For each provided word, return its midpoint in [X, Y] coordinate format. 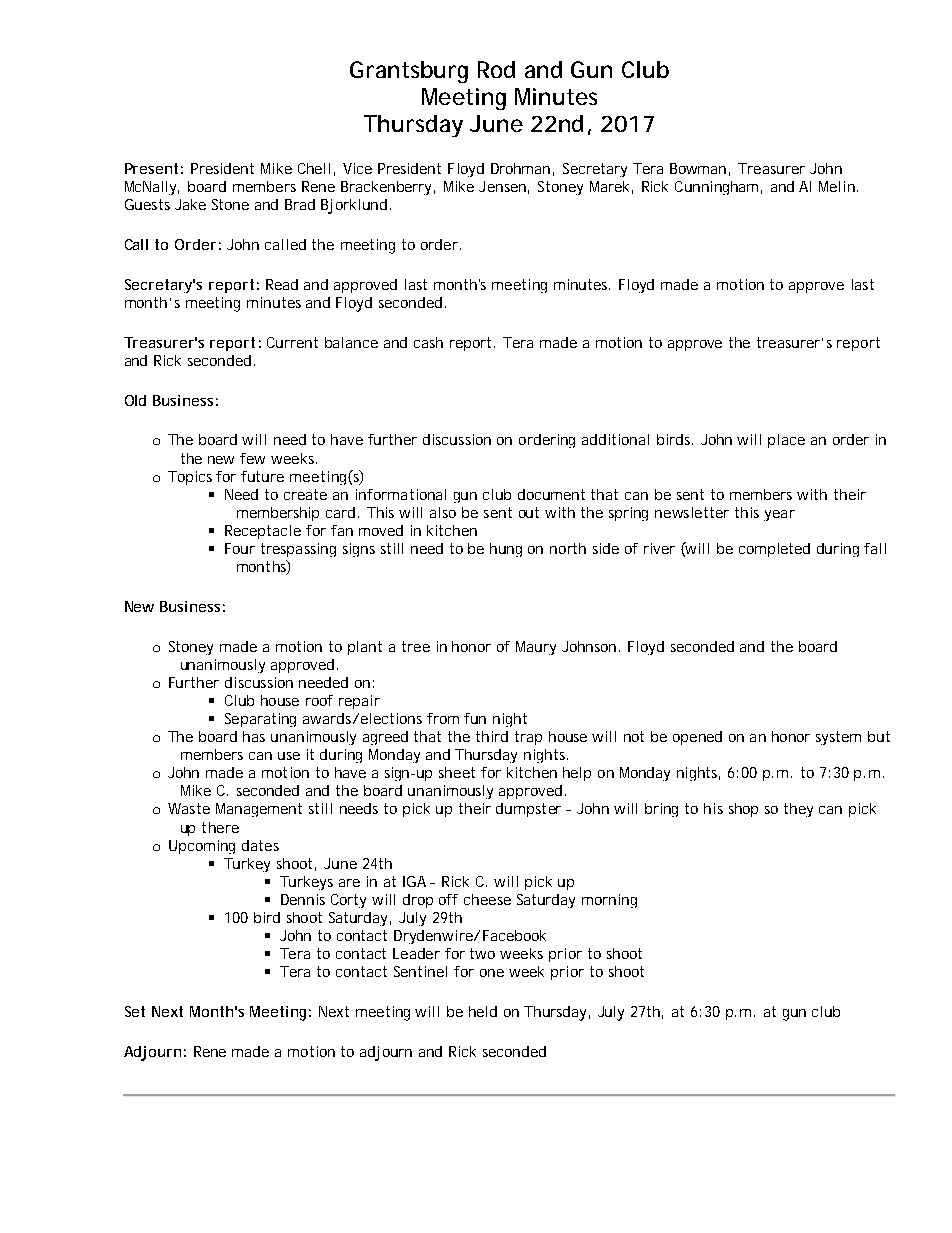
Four [240, 548]
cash [428, 342]
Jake [190, 204]
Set [135, 1011]
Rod [496, 69]
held [483, 1011]
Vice [357, 168]
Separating [260, 720]
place [786, 441]
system [838, 738]
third [492, 736]
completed [774, 550]
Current [292, 342]
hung [506, 550]
